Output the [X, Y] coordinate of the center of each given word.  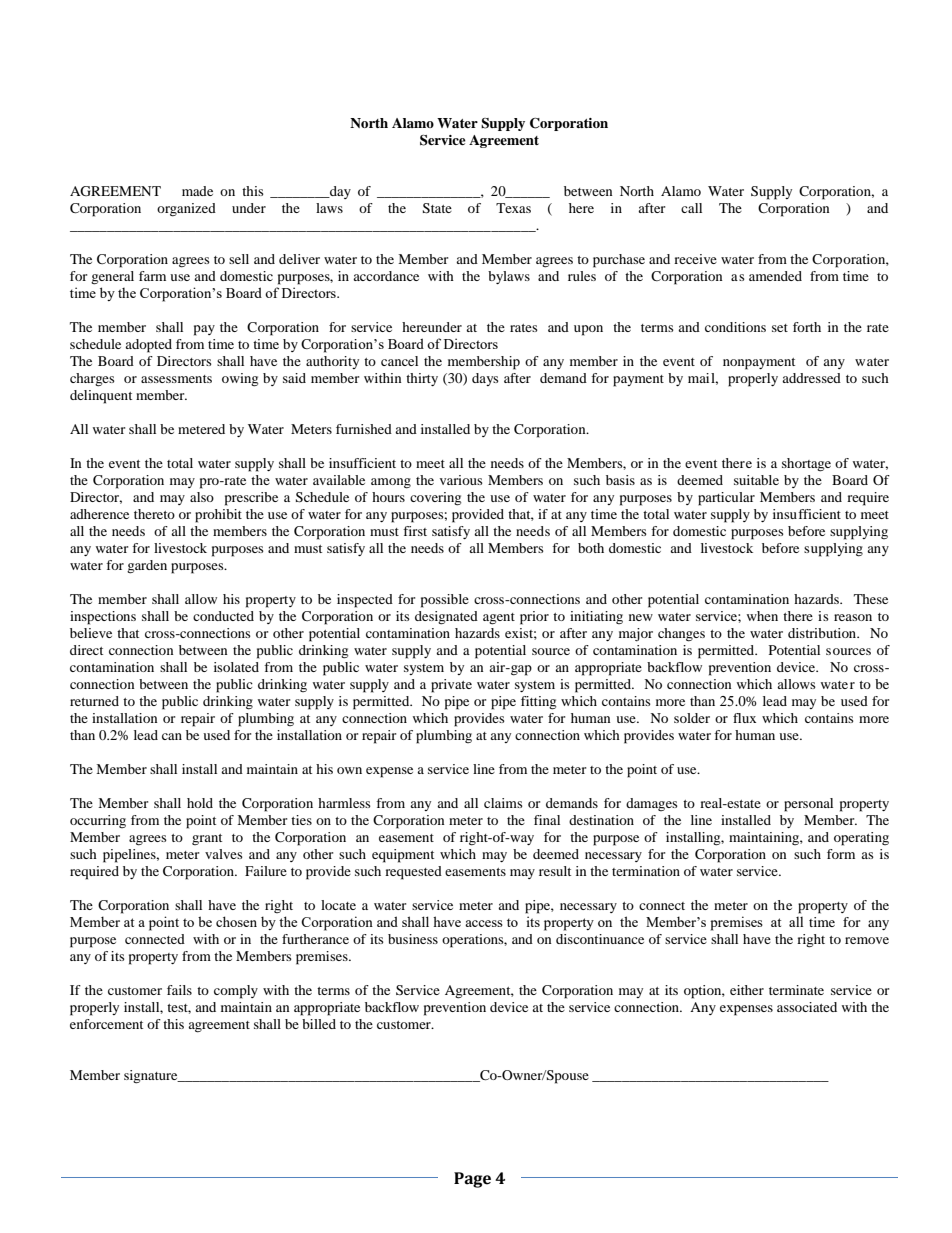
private [451, 686]
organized [186, 210]
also [202, 497]
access [484, 923]
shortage [806, 465]
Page [472, 1180]
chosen [236, 921]
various [461, 480]
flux [744, 718]
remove [867, 940]
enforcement [106, 1024]
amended [775, 276]
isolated [236, 667]
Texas [513, 208]
